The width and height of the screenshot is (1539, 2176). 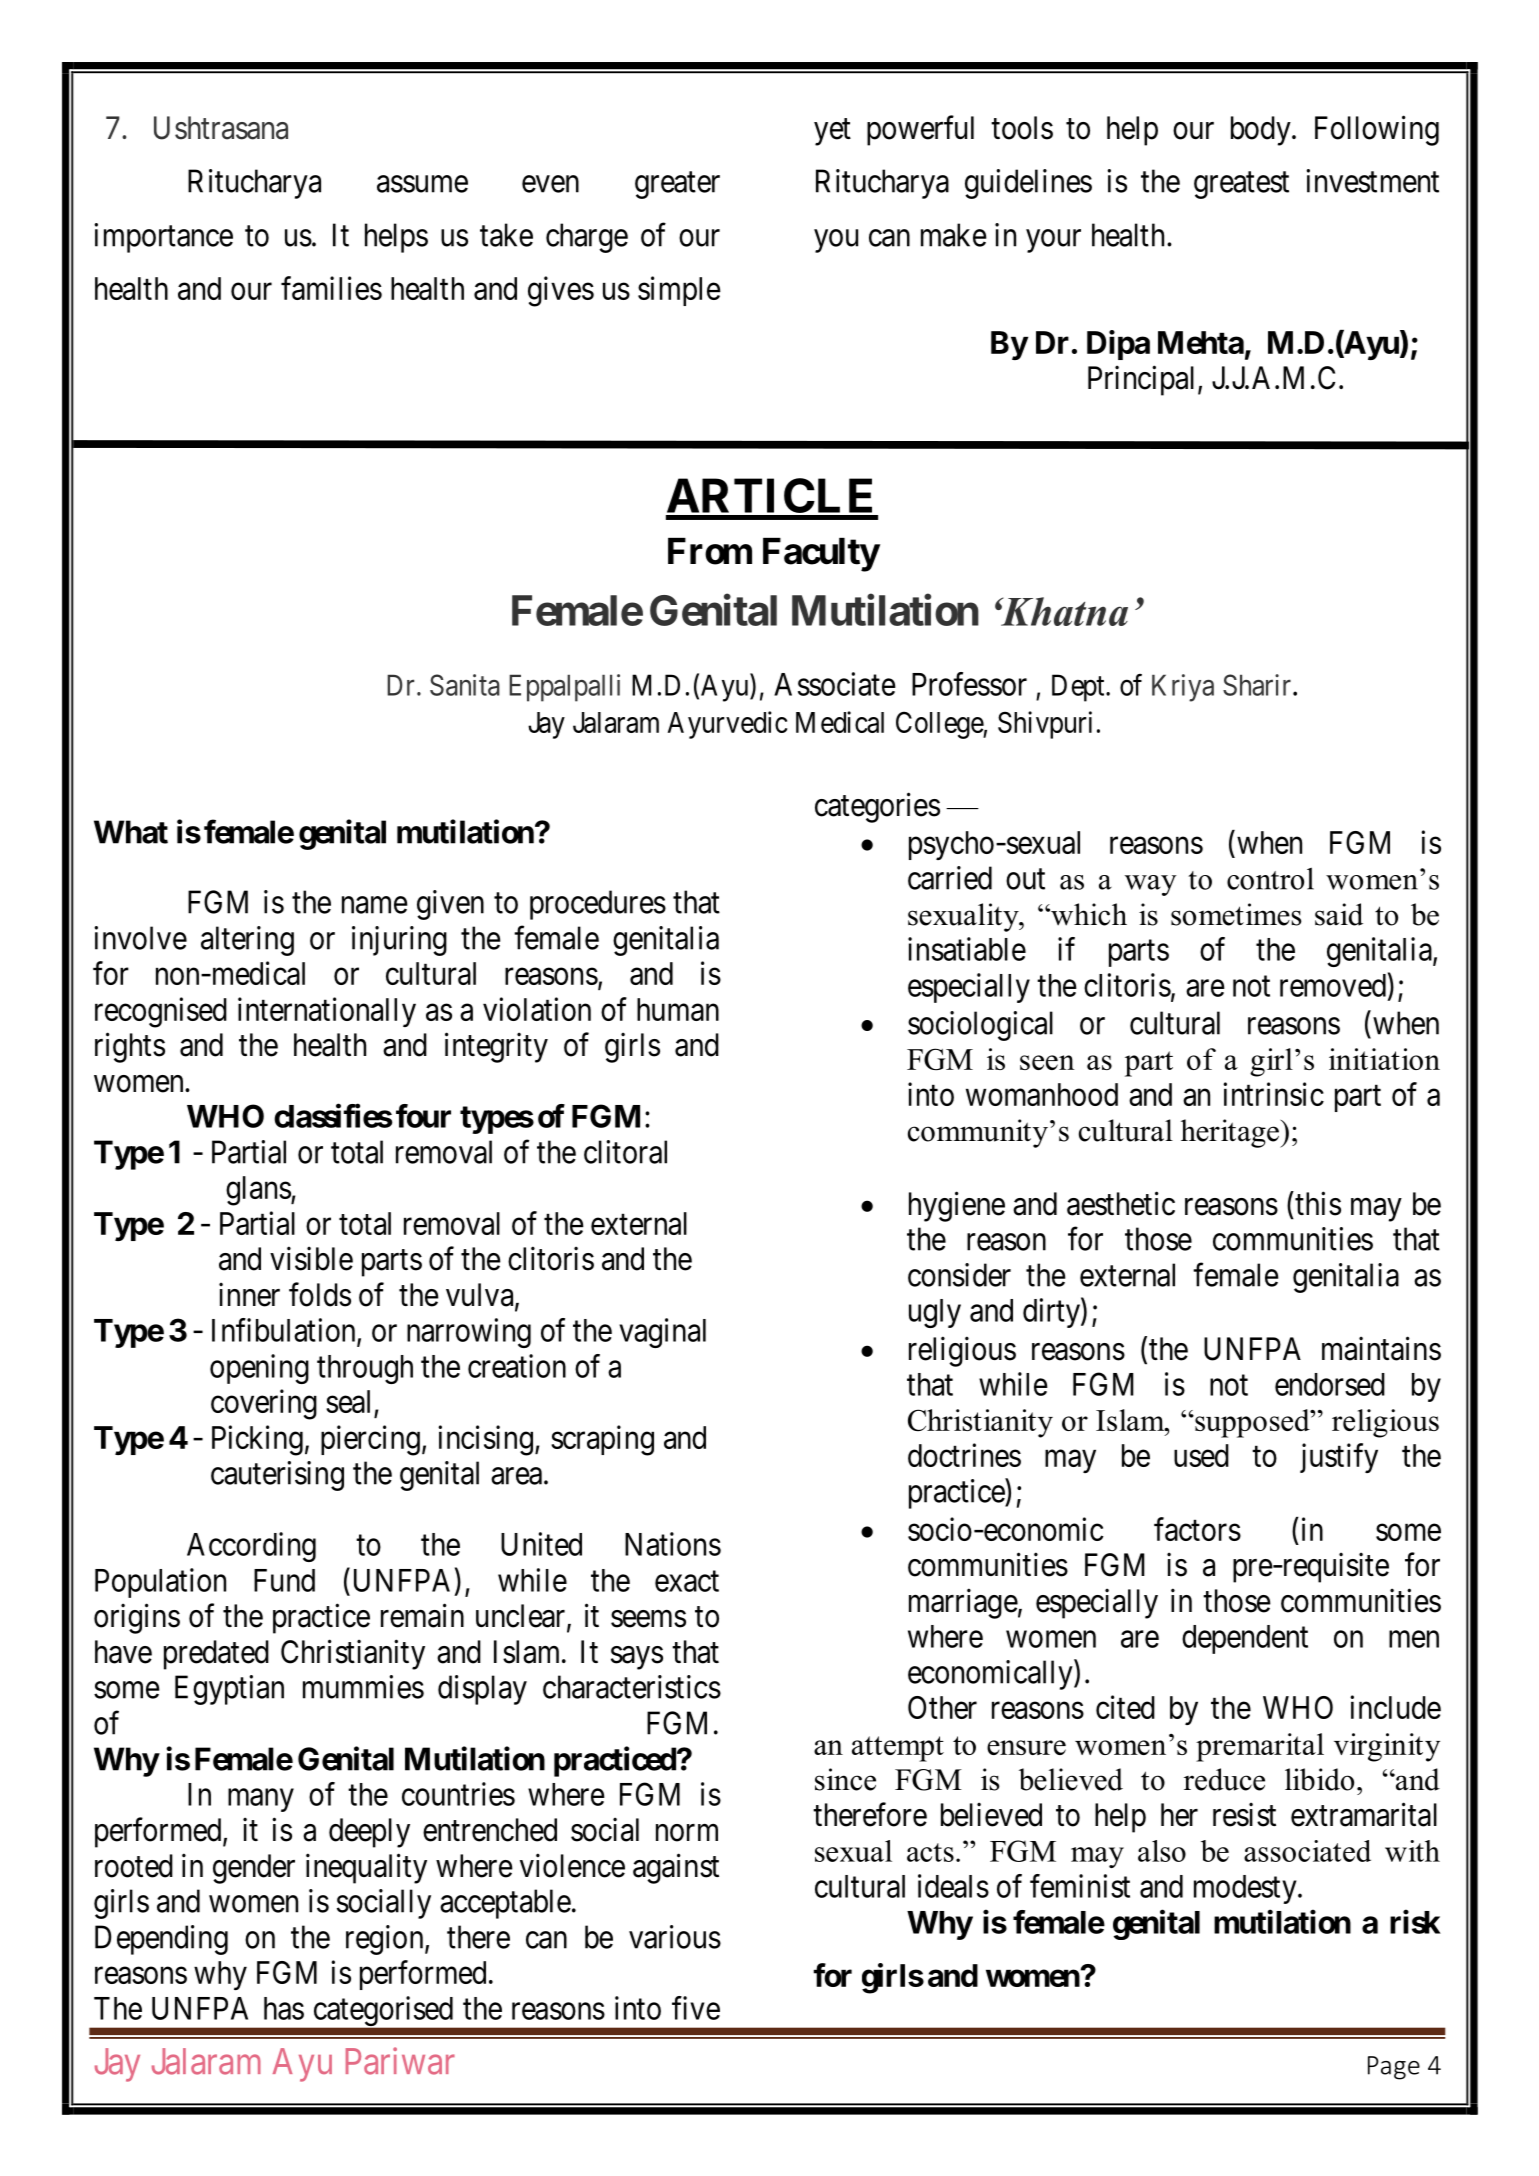 I want to click on altering, so click(x=247, y=941).
